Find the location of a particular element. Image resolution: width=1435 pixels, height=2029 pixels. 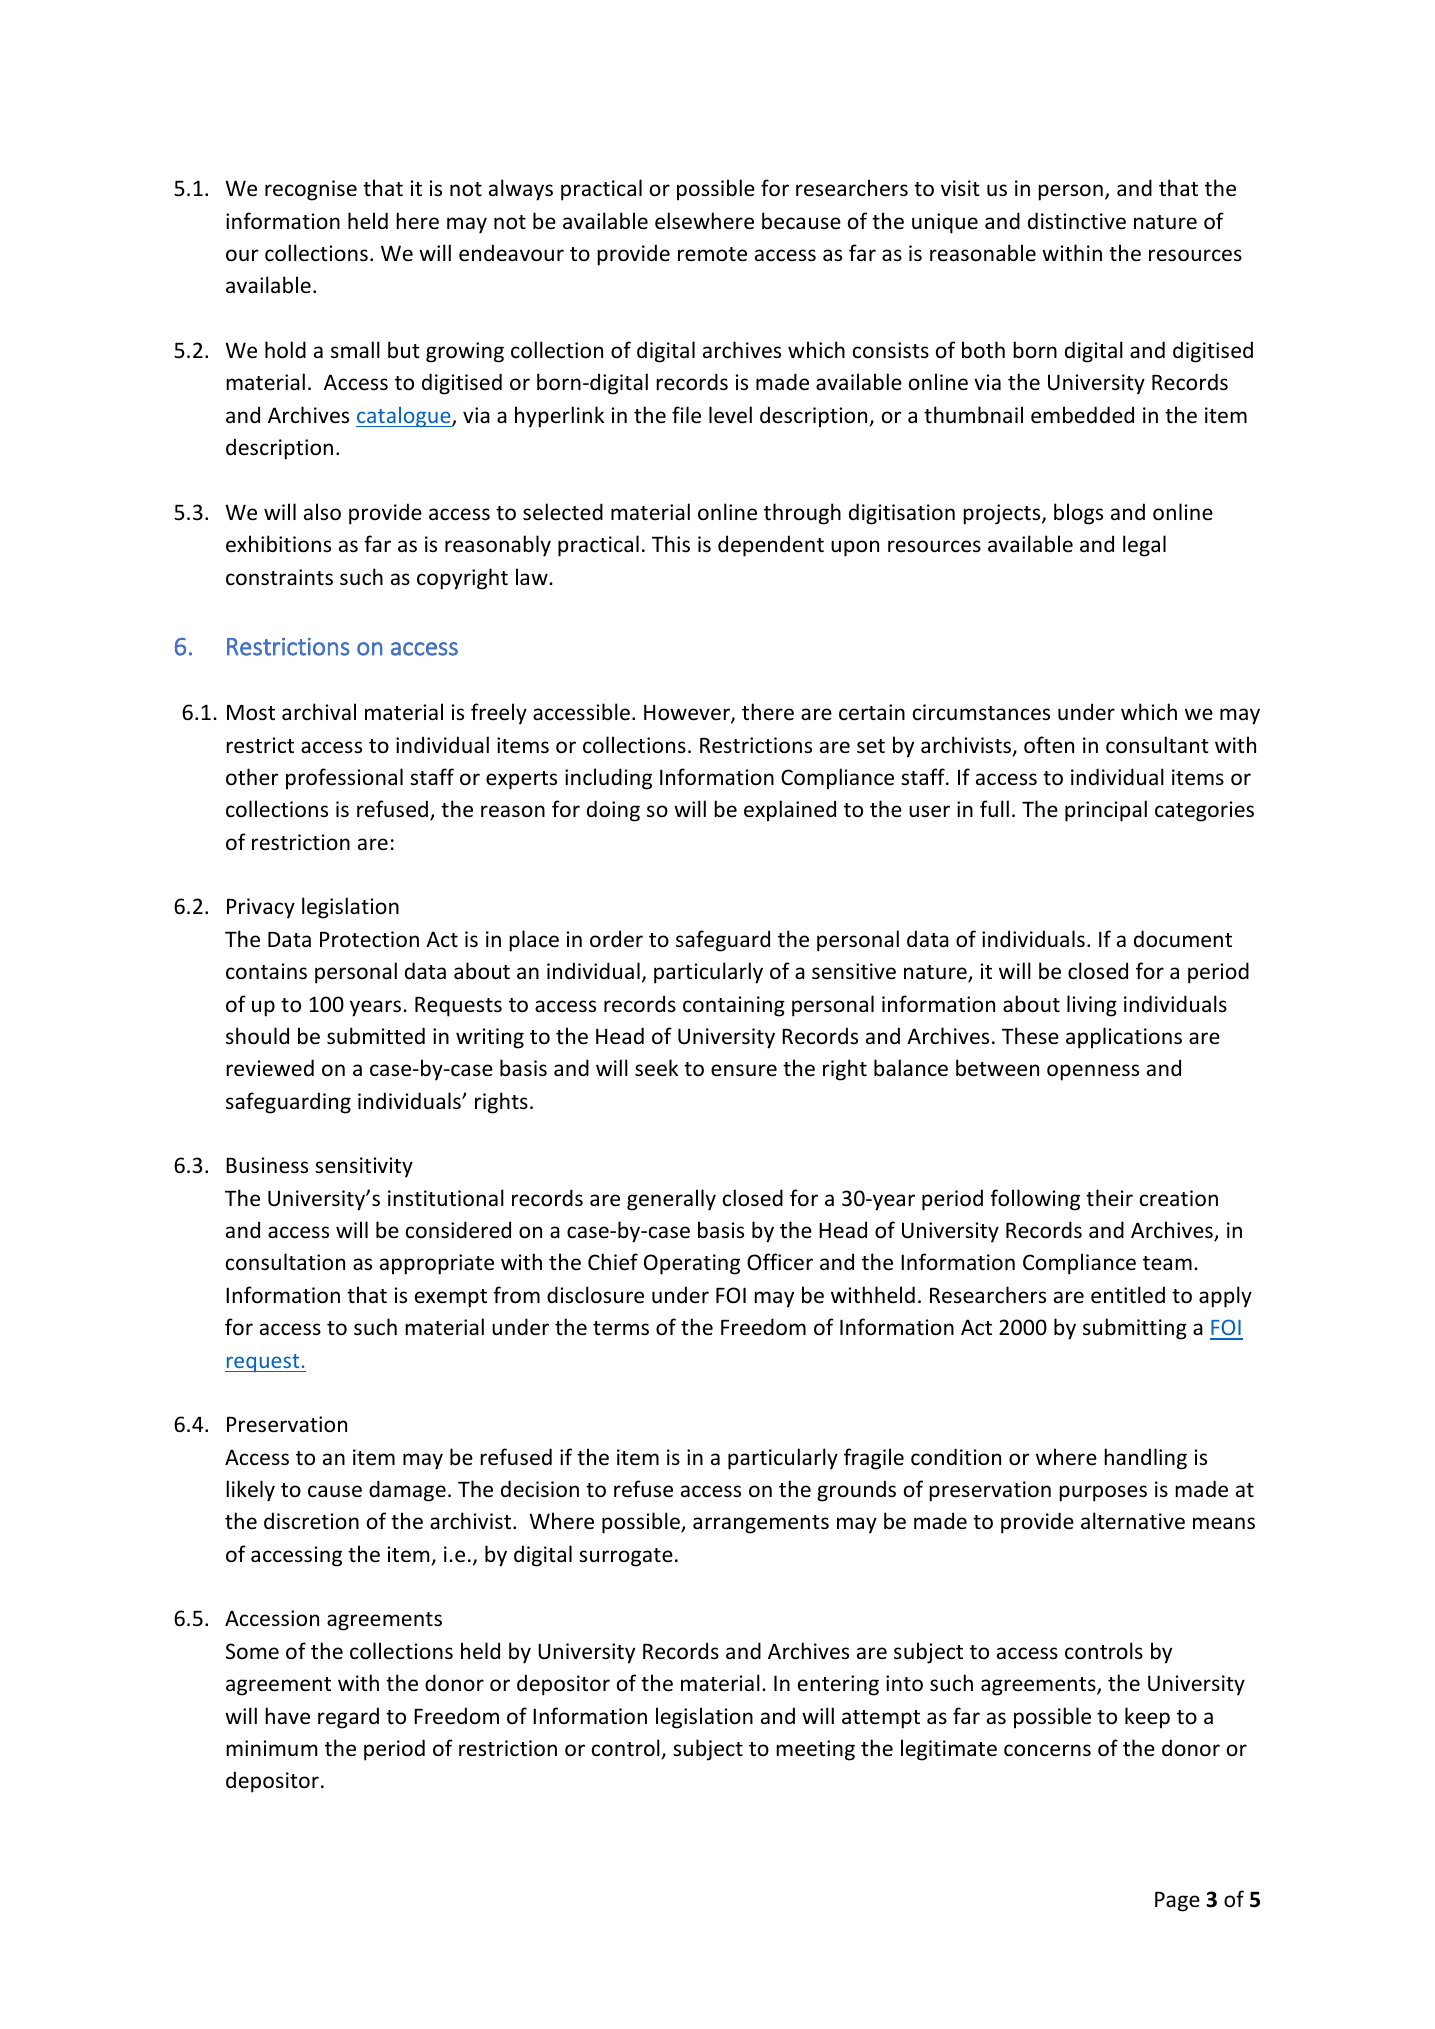

recognise is located at coordinates (311, 190).
